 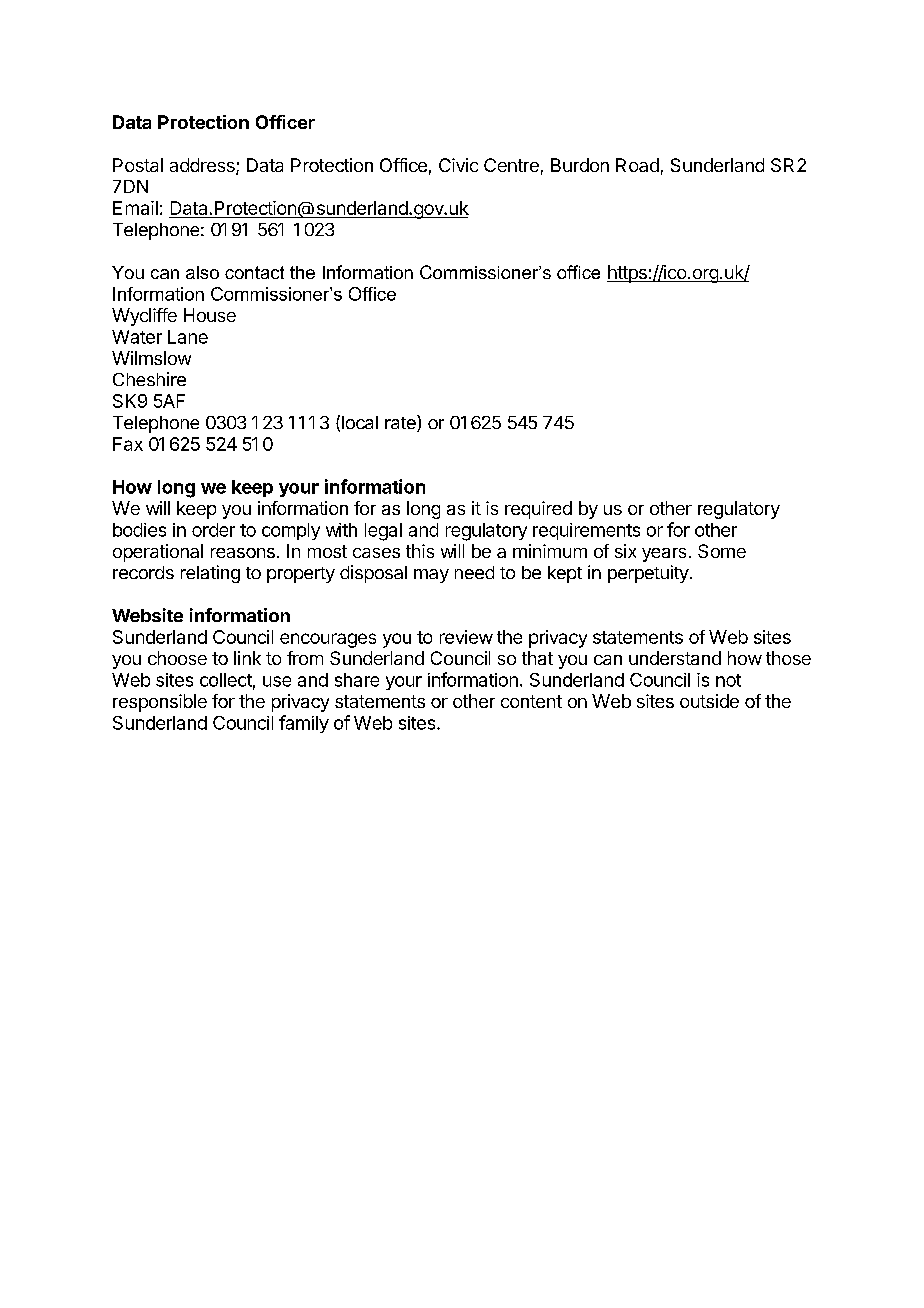 I want to click on responsible, so click(x=160, y=703).
